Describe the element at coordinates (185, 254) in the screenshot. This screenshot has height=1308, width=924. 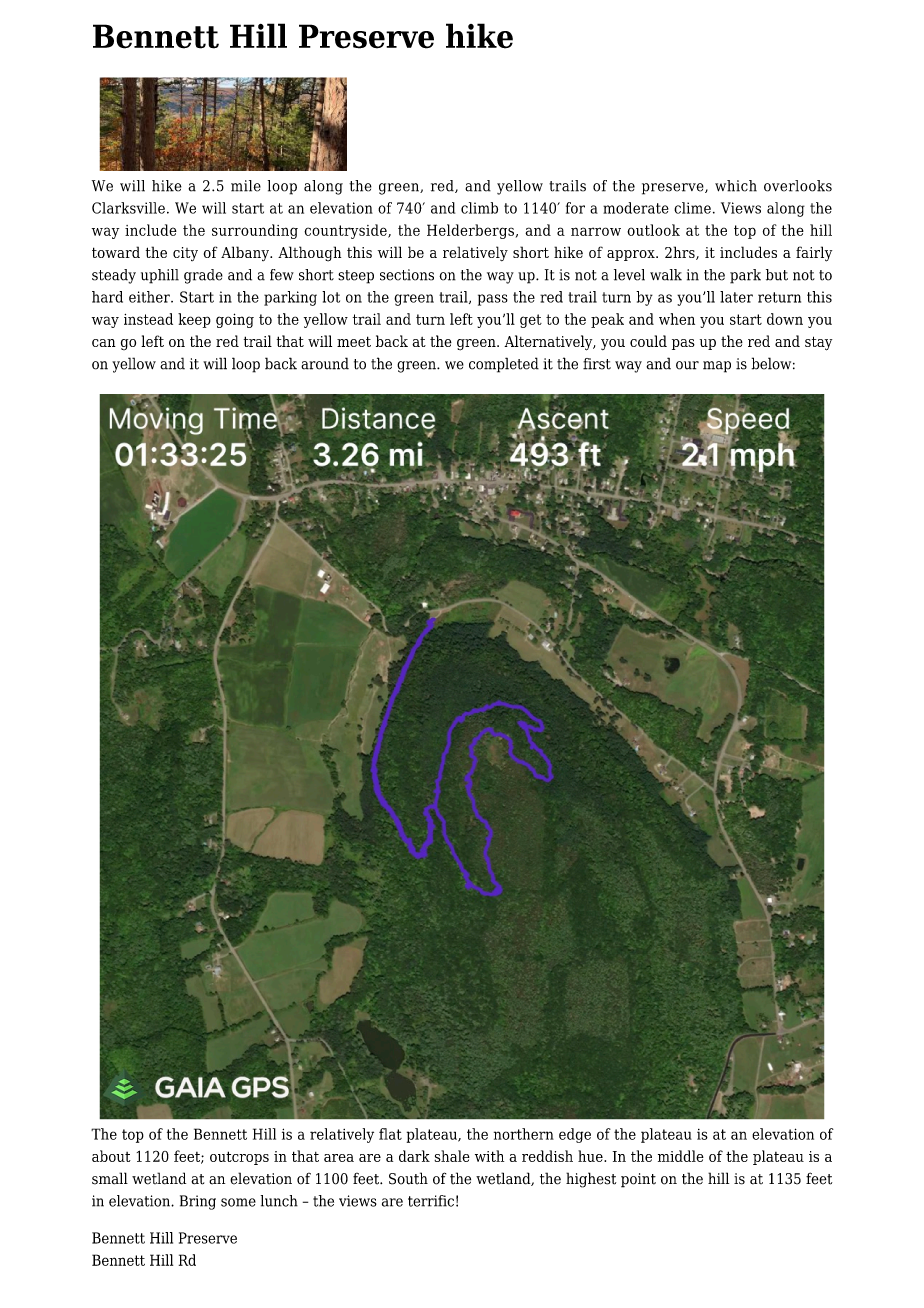
I see `city` at that location.
